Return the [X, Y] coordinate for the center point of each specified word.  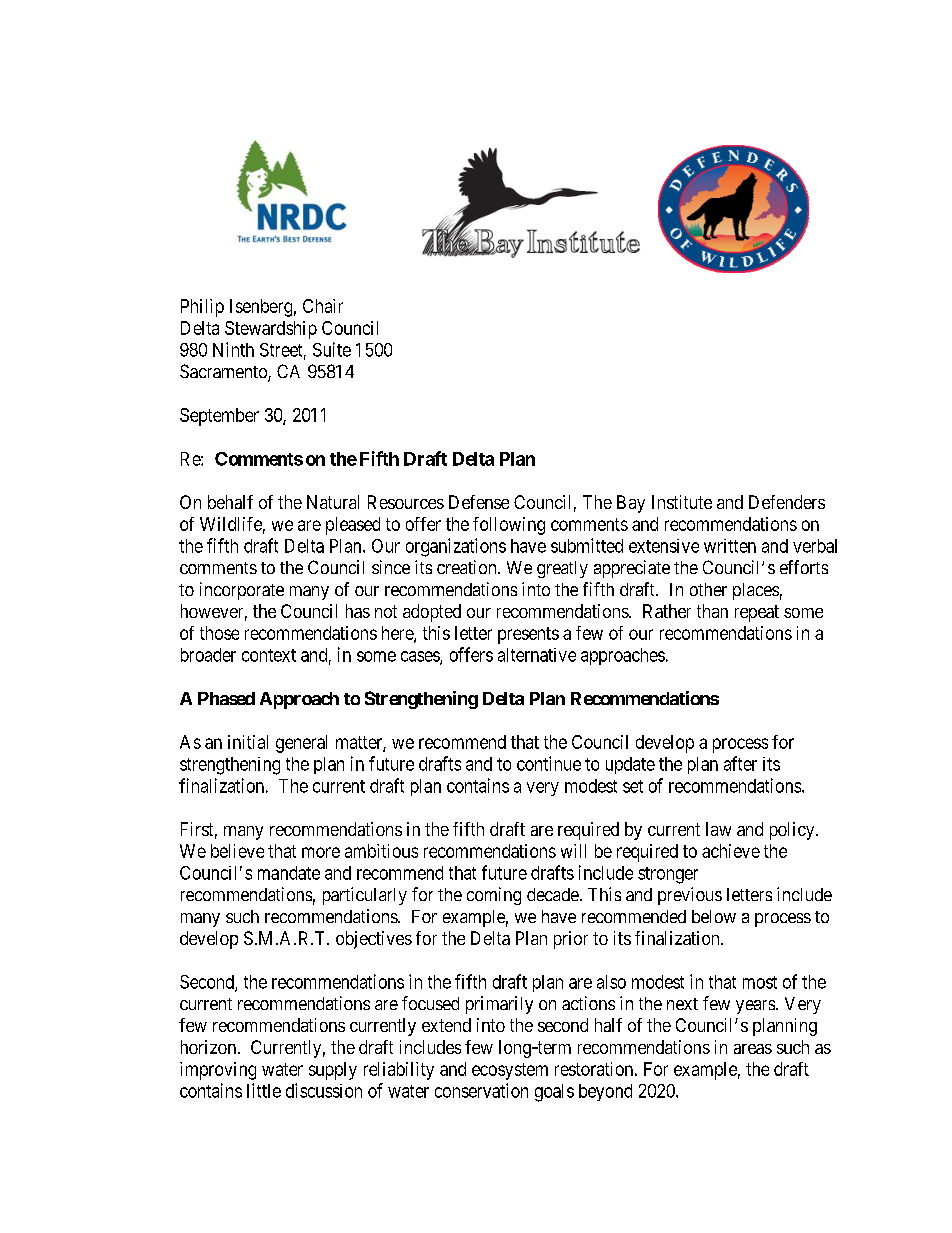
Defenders [787, 502]
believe [237, 851]
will [573, 851]
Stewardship [271, 330]
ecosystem [510, 1071]
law [718, 829]
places [756, 591]
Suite [332, 349]
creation [468, 567]
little [264, 1090]
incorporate [242, 591]
